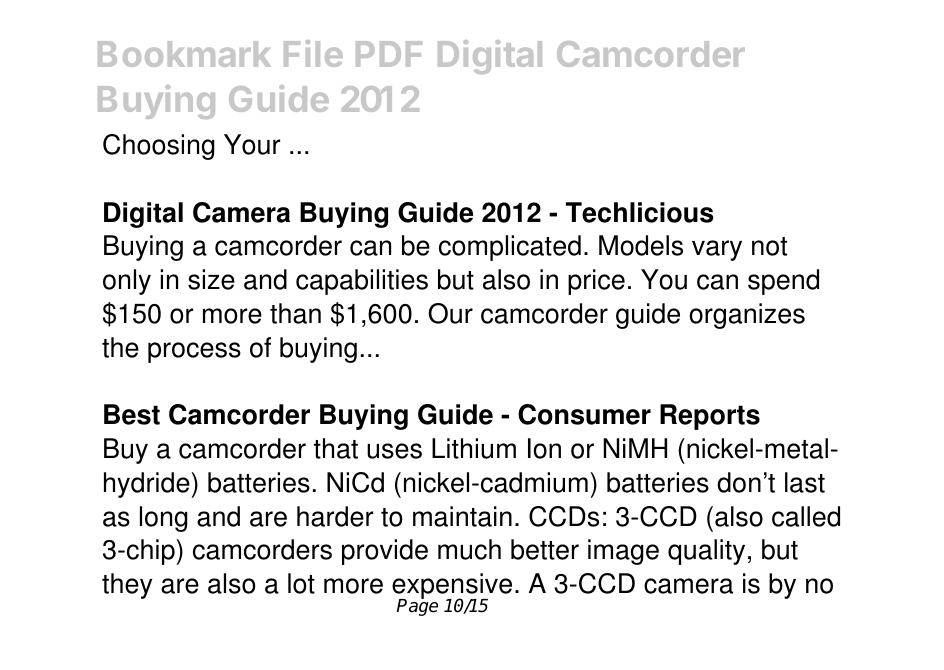  What do you see at coordinates (313, 53) in the screenshot?
I see `File` at bounding box center [313, 53].
